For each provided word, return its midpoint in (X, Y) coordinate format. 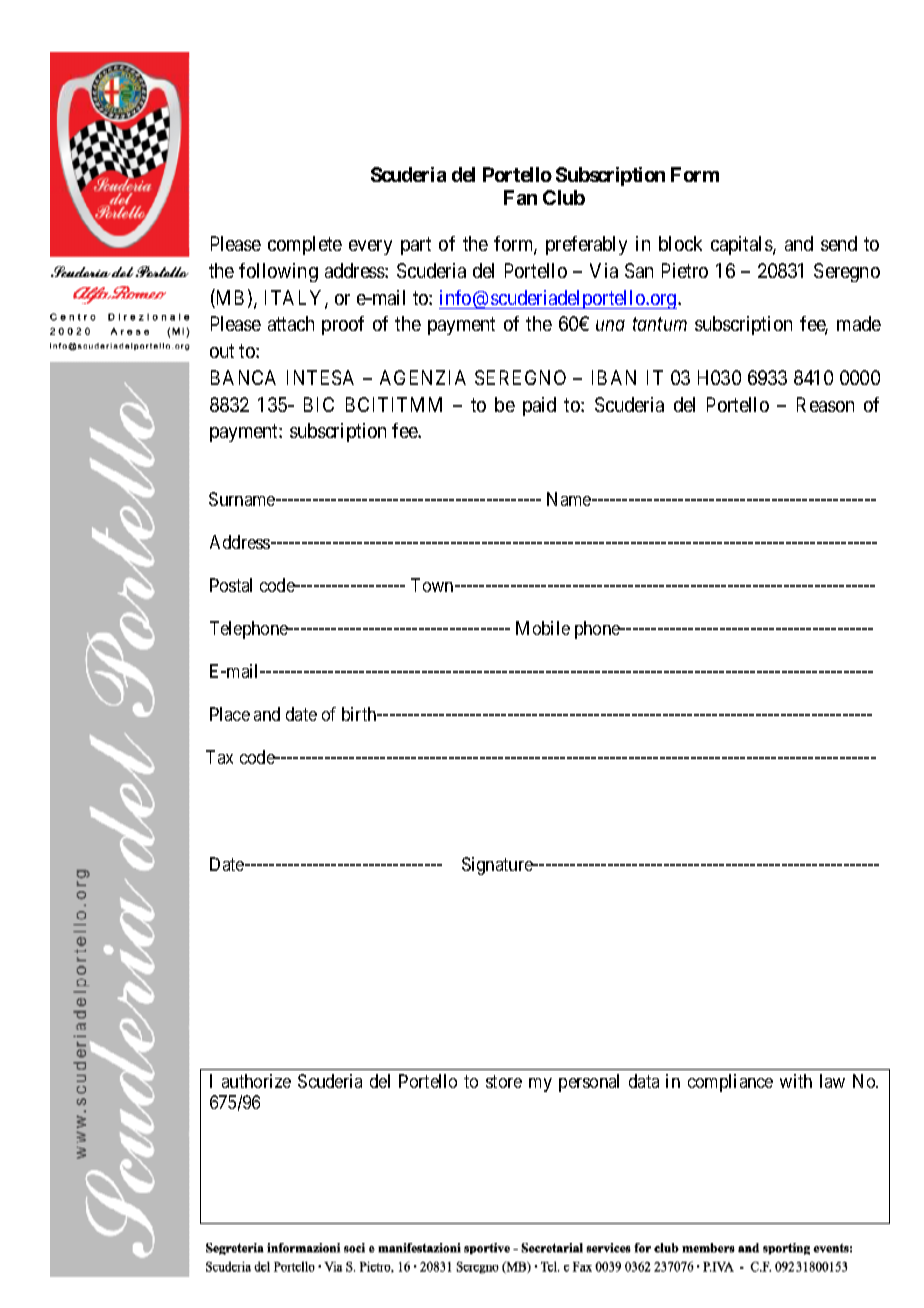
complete (305, 245)
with (796, 1081)
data (644, 1081)
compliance (730, 1083)
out (222, 351)
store (504, 1081)
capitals (742, 245)
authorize (256, 1081)
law (832, 1081)
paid (539, 406)
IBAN (614, 377)
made (859, 323)
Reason (825, 404)
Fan (520, 197)
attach (291, 323)
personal (589, 1083)
